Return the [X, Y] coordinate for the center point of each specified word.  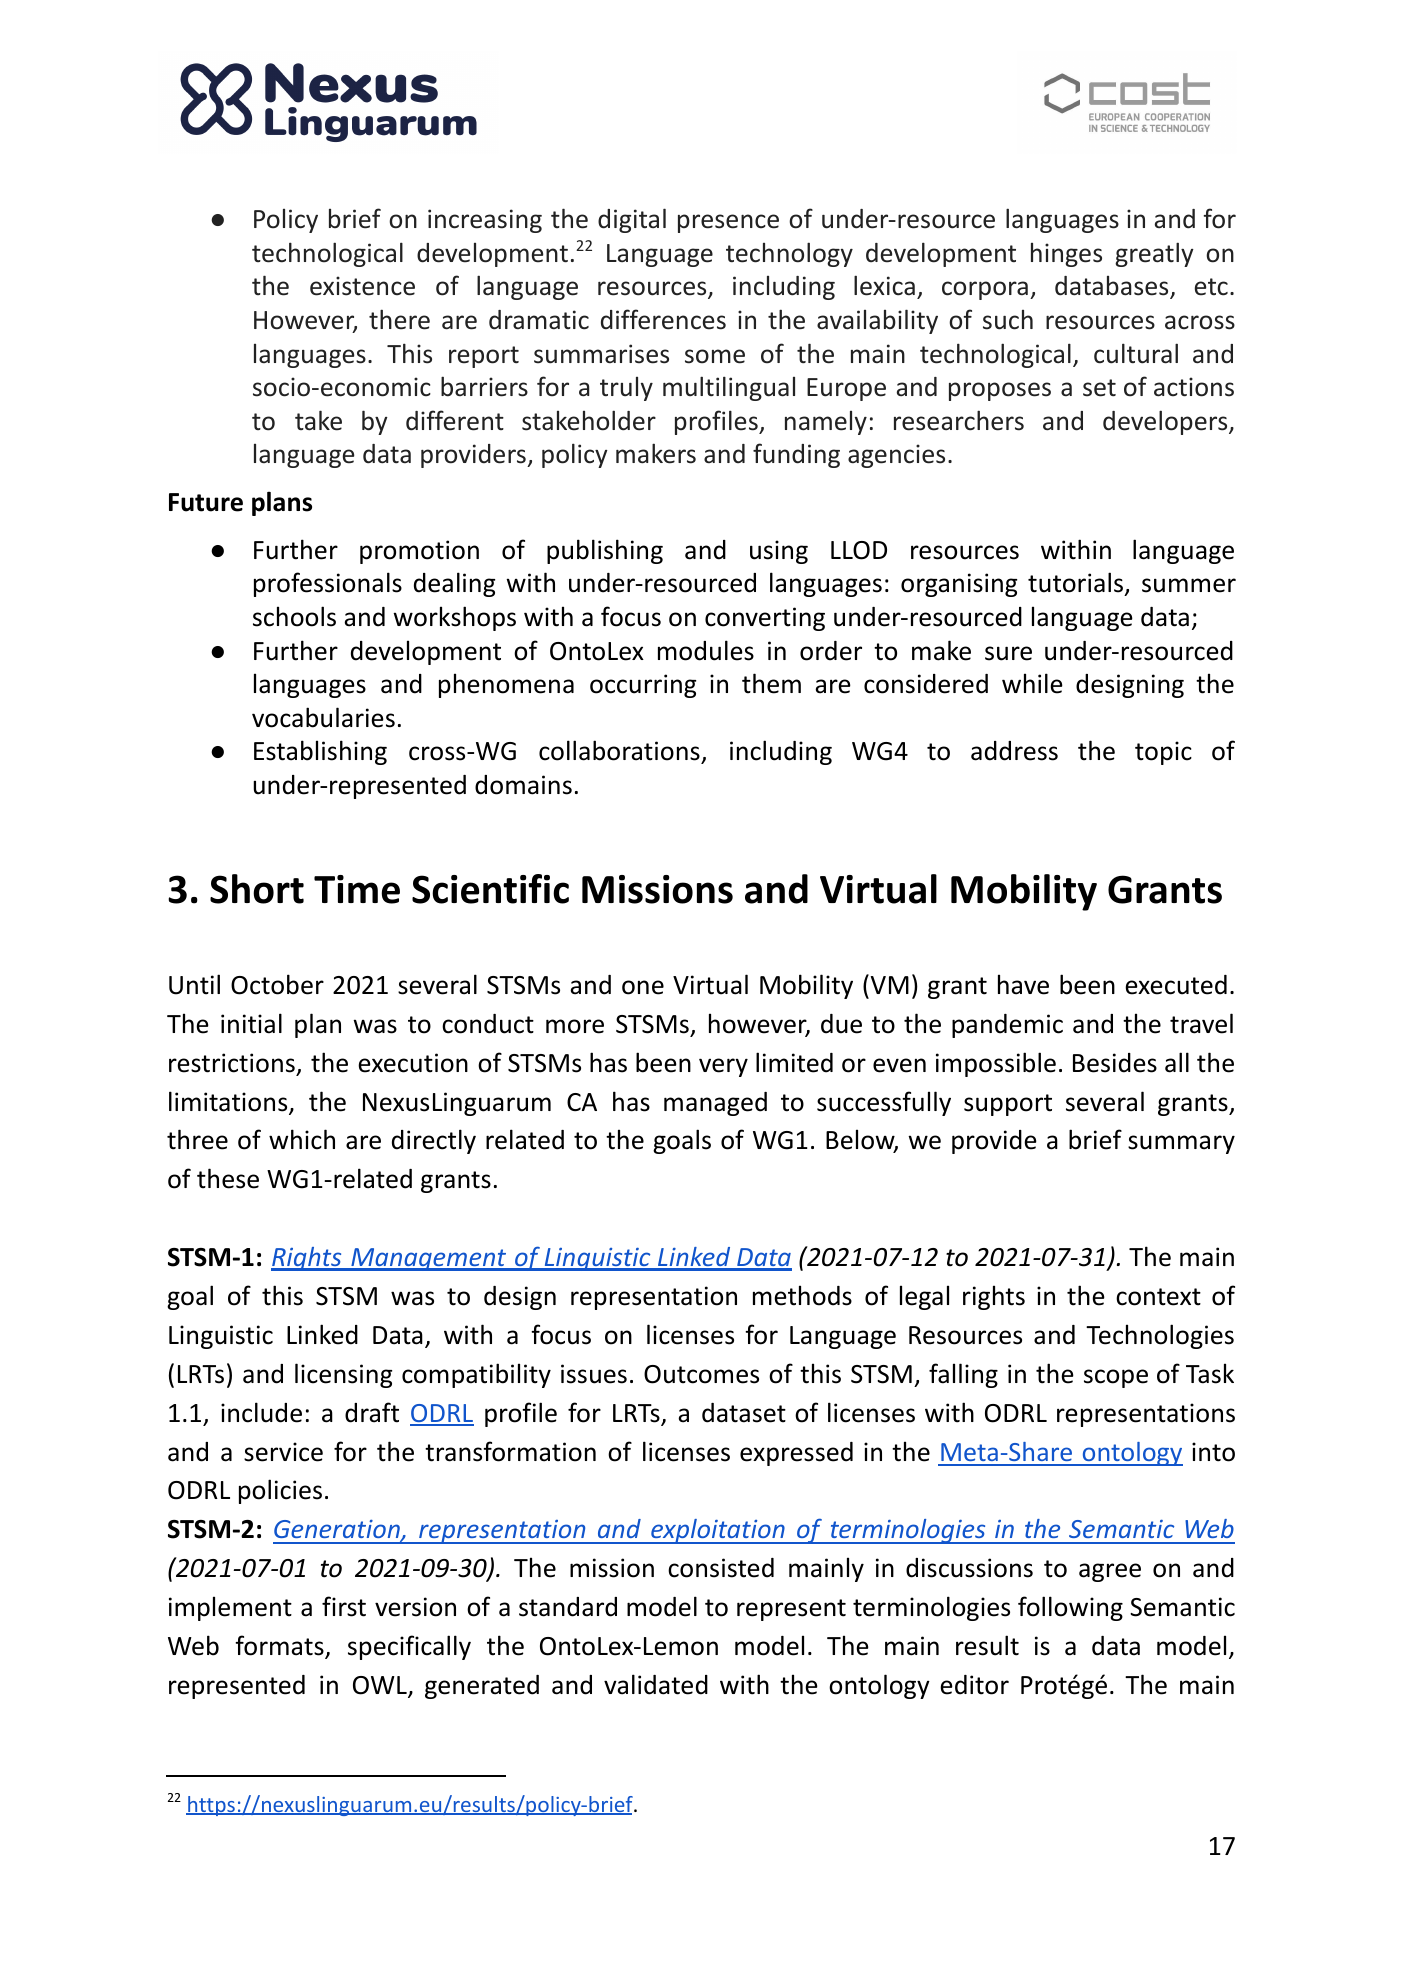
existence [362, 286]
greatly [1154, 254]
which [302, 1139]
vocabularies [323, 717]
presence [728, 223]
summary [1181, 1144]
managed [715, 1104]
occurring [643, 686]
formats [280, 1646]
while [1032, 683]
